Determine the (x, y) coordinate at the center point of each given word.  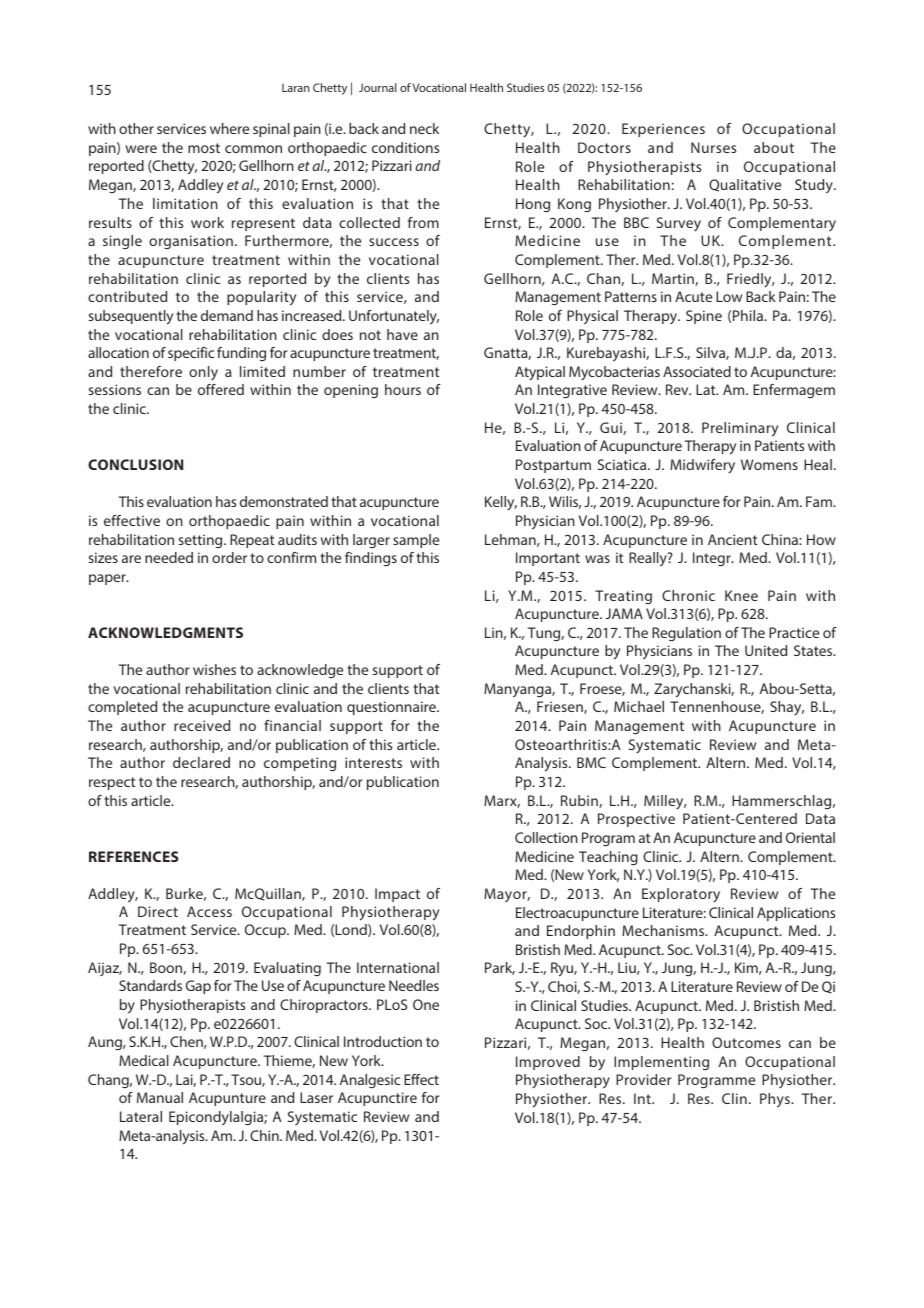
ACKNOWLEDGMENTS (165, 632)
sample (416, 541)
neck (424, 128)
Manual (160, 1097)
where (229, 128)
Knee (741, 595)
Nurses (713, 147)
